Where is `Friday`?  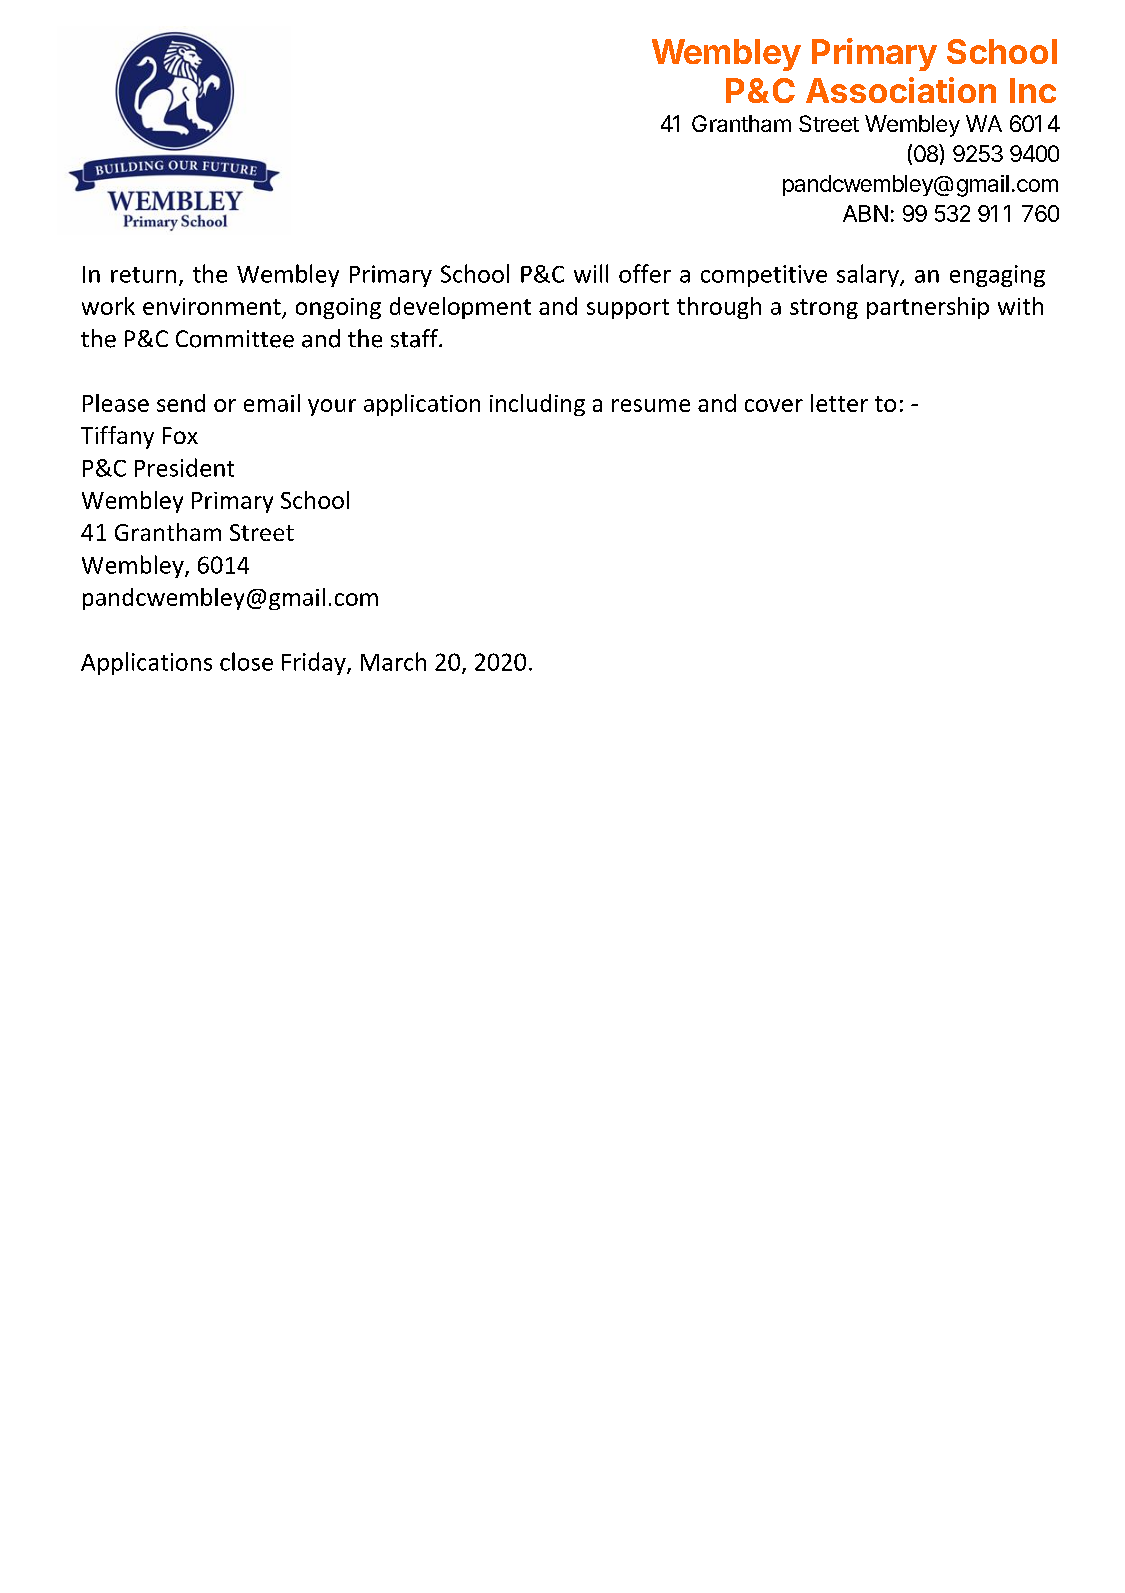 Friday is located at coordinates (315, 663).
